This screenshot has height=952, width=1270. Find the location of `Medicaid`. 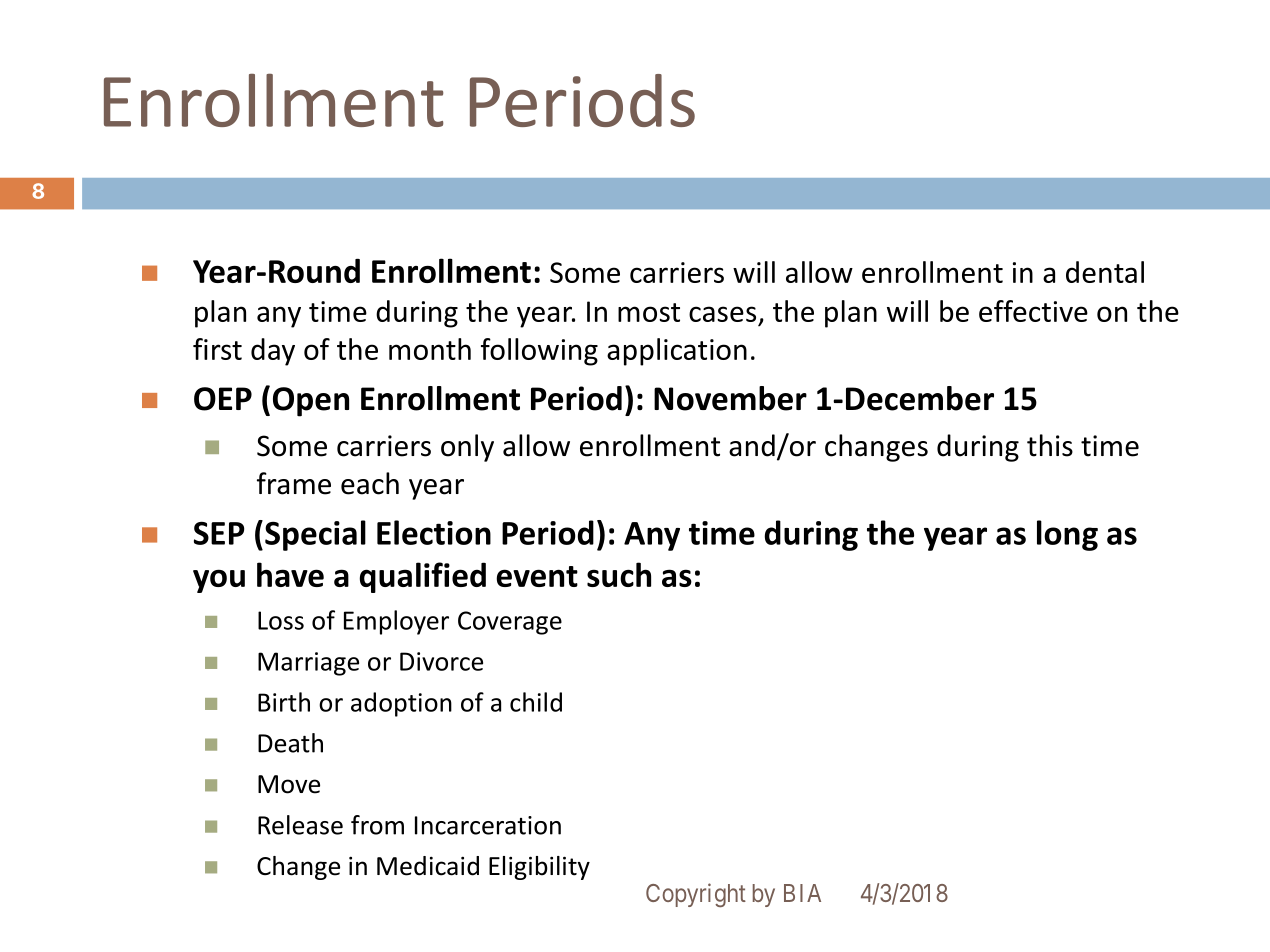

Medicaid is located at coordinates (428, 866).
